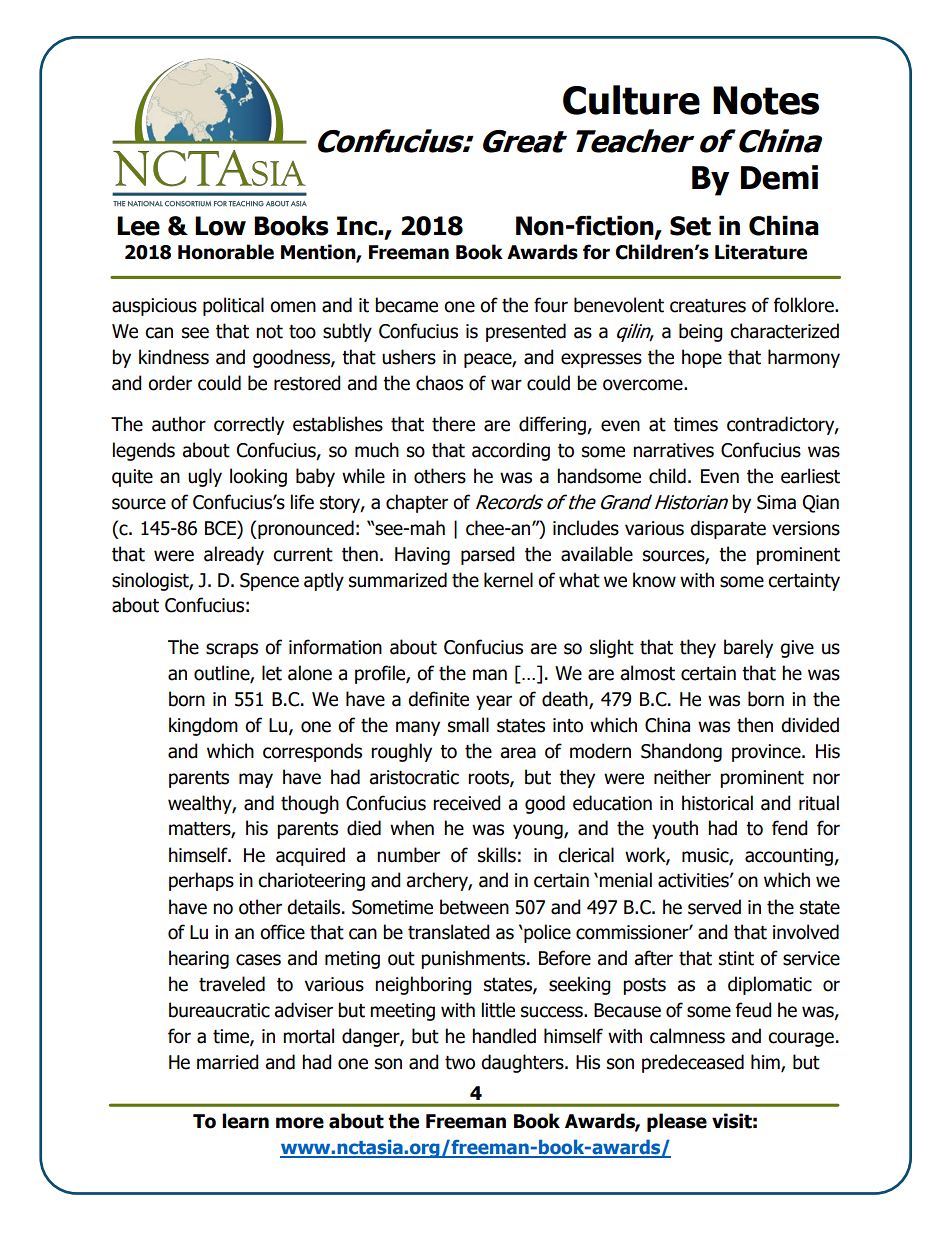 The width and height of the screenshot is (952, 1233). I want to click on Low, so click(220, 226).
